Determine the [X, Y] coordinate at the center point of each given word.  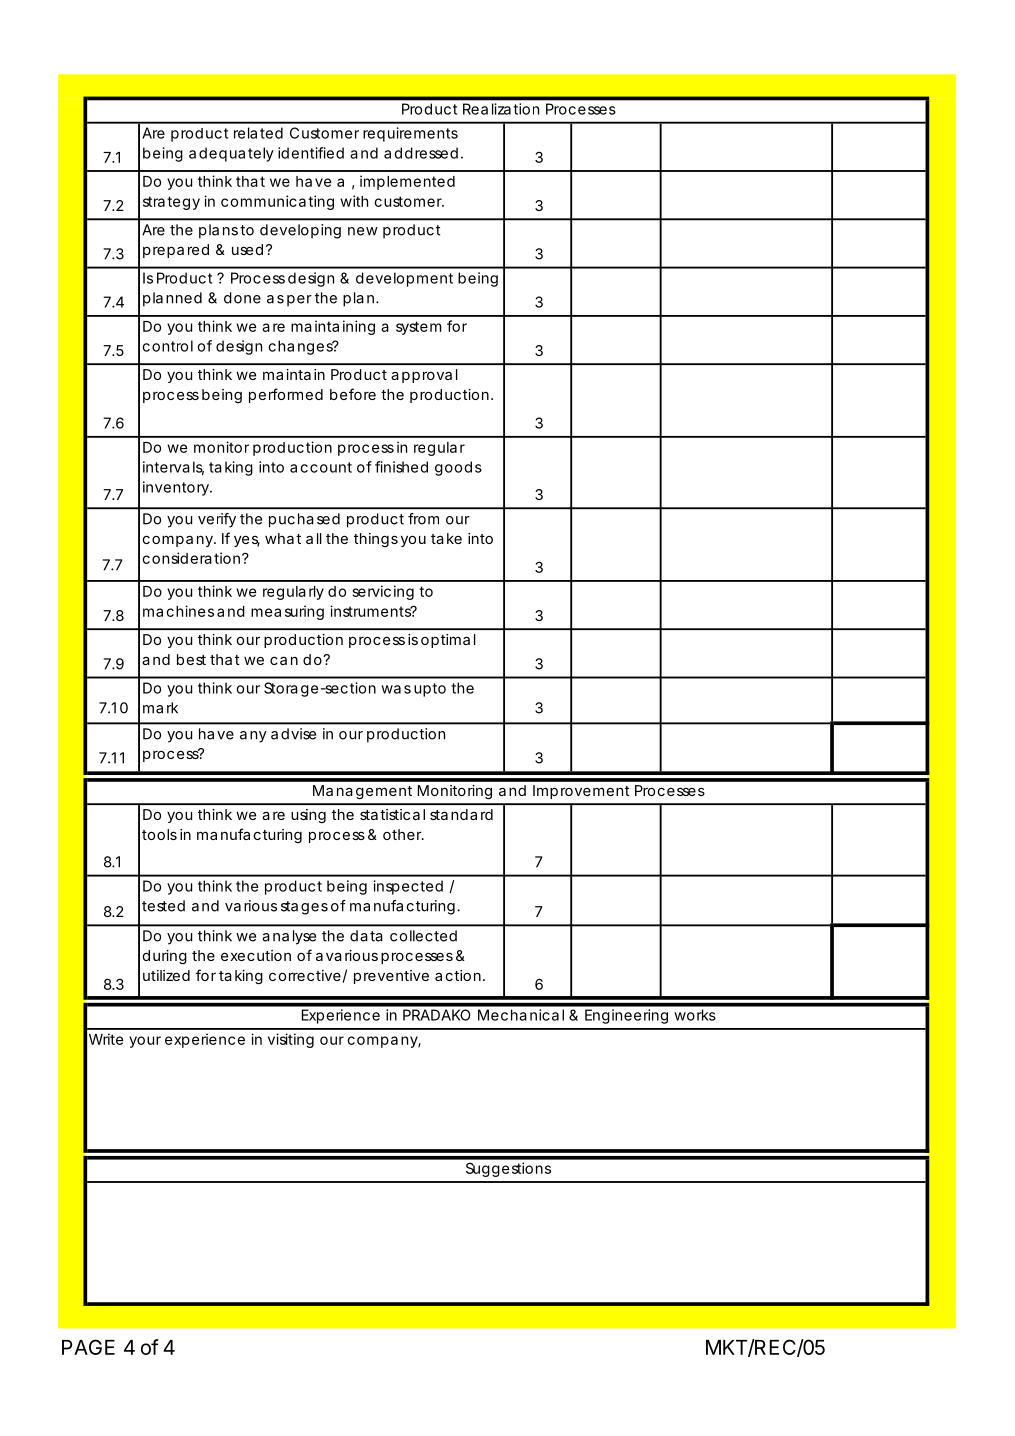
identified [311, 153]
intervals [173, 468]
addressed [421, 153]
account [321, 467]
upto [430, 690]
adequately [231, 154]
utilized [166, 975]
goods [458, 468]
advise [293, 734]
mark [160, 708]
